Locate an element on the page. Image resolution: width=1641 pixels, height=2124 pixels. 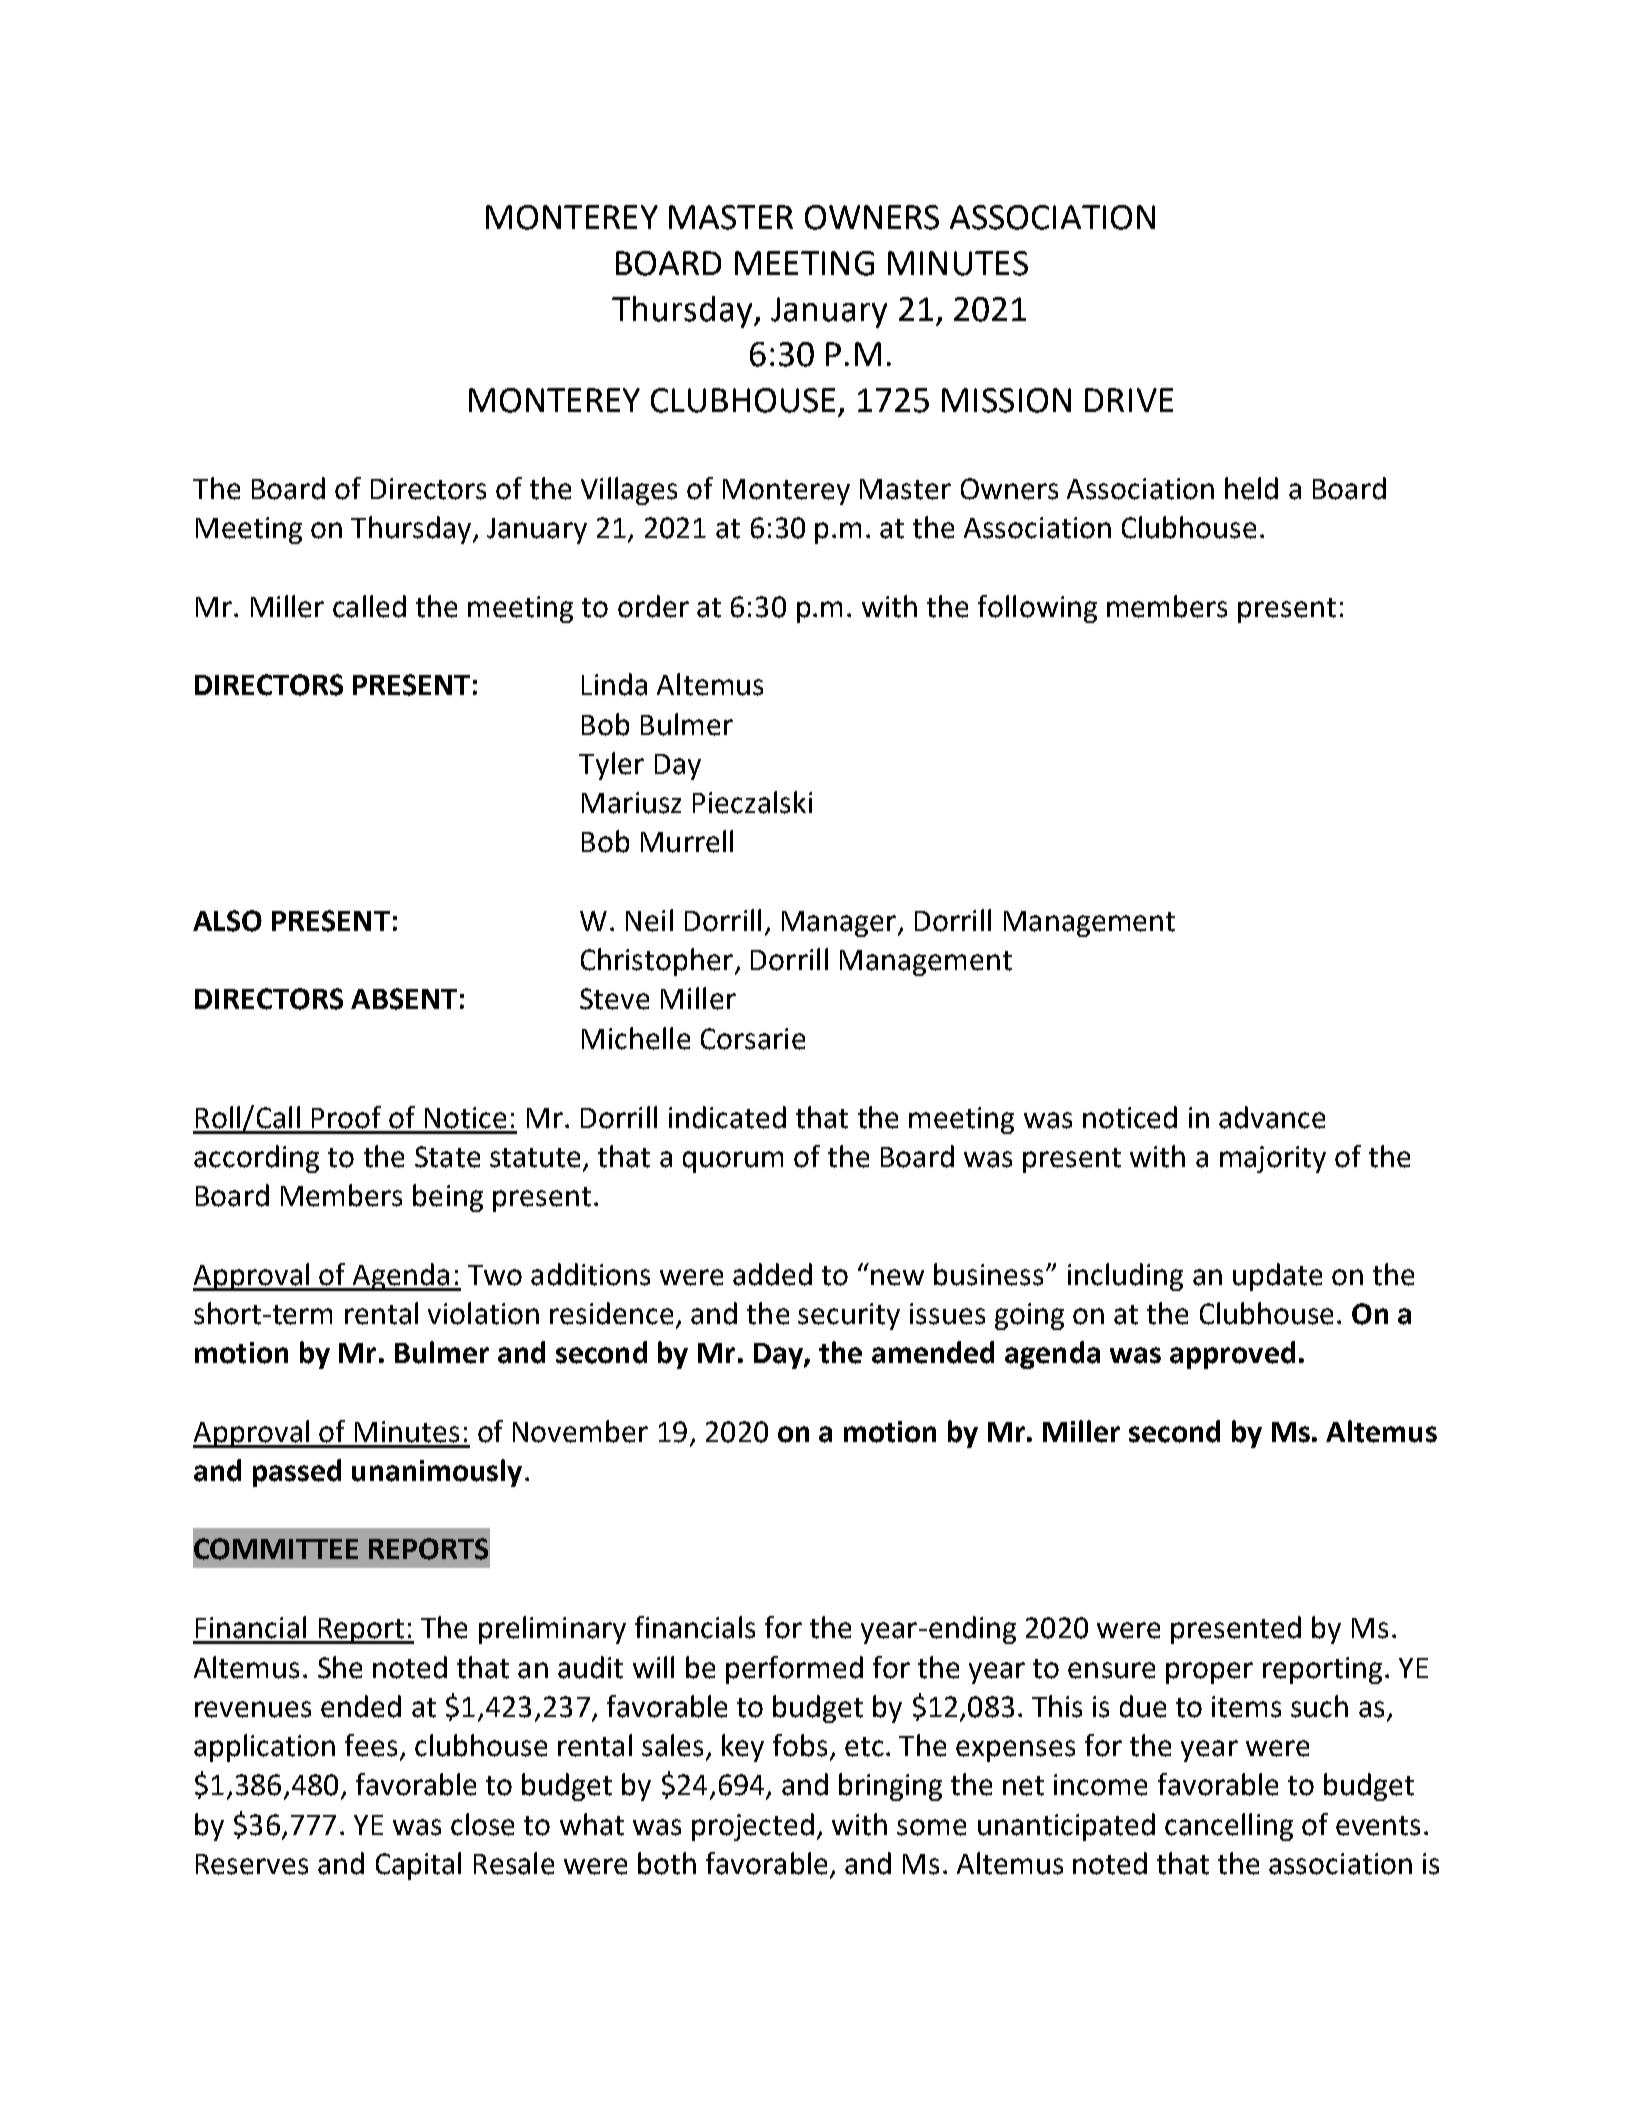
Tyler is located at coordinates (611, 766).
